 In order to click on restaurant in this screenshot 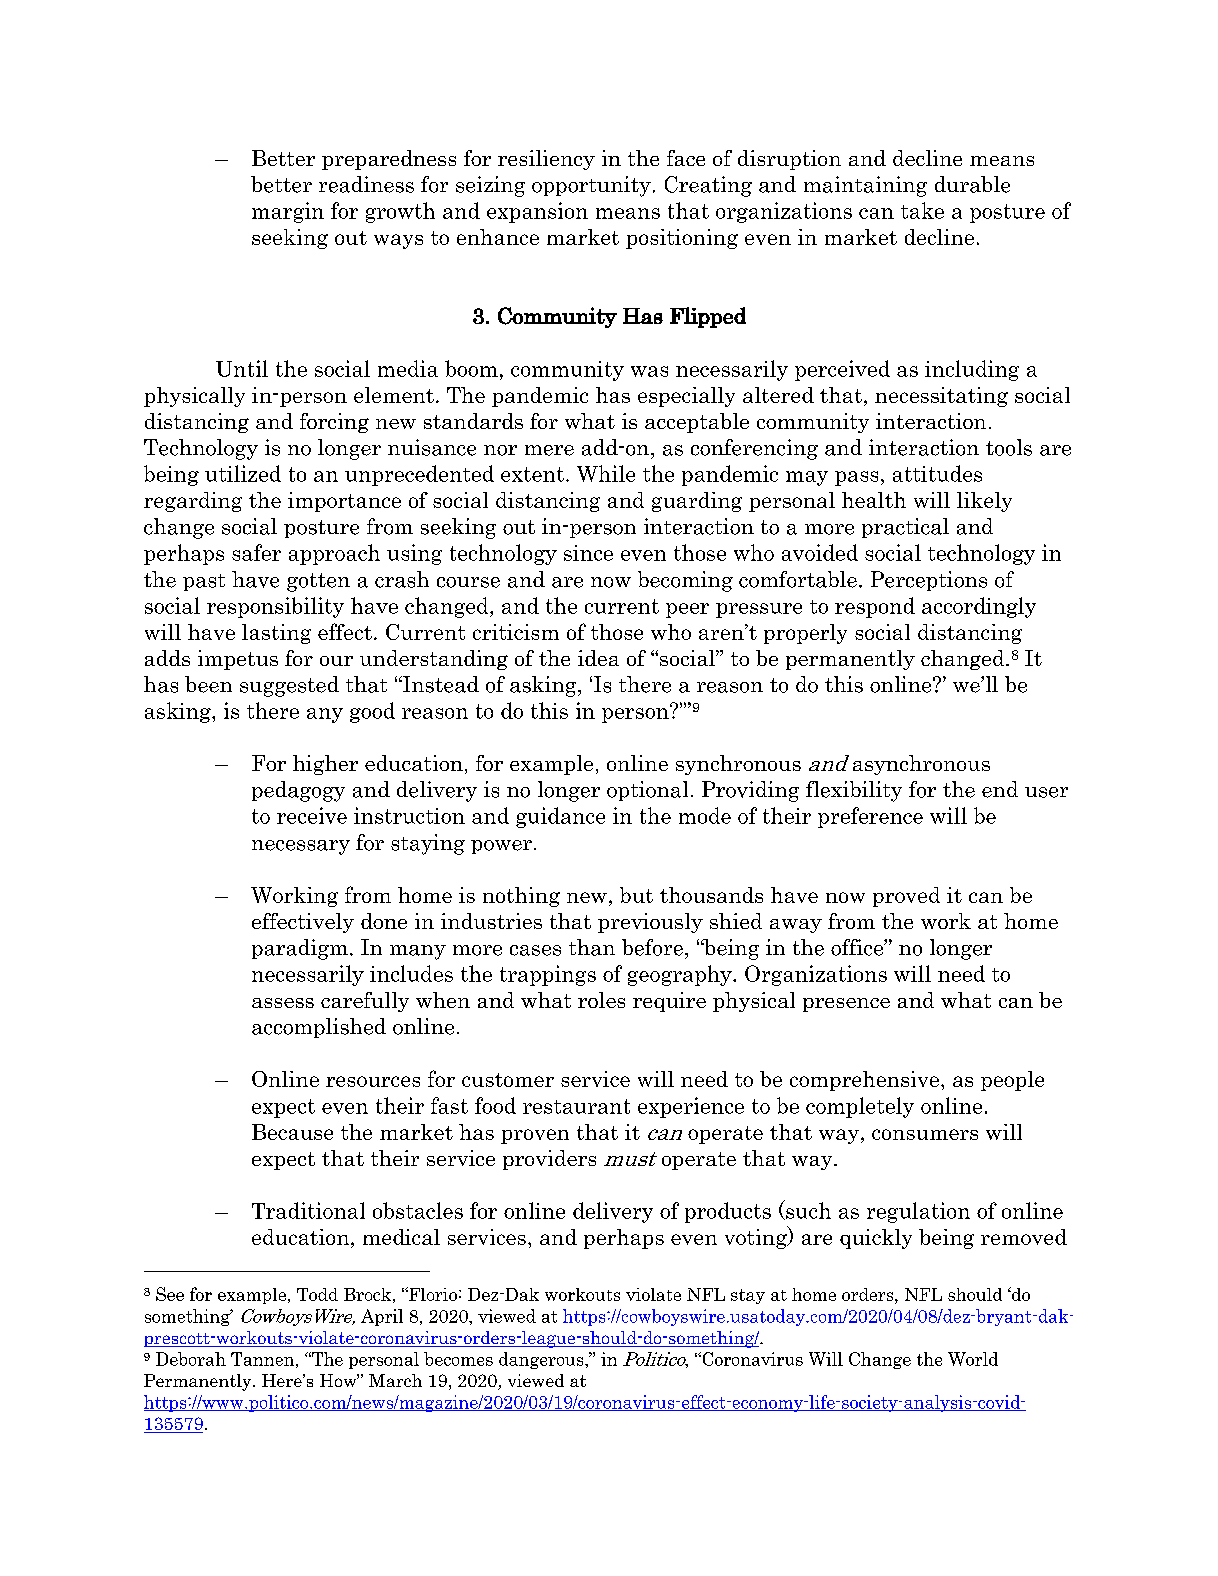, I will do `click(576, 1106)`.
